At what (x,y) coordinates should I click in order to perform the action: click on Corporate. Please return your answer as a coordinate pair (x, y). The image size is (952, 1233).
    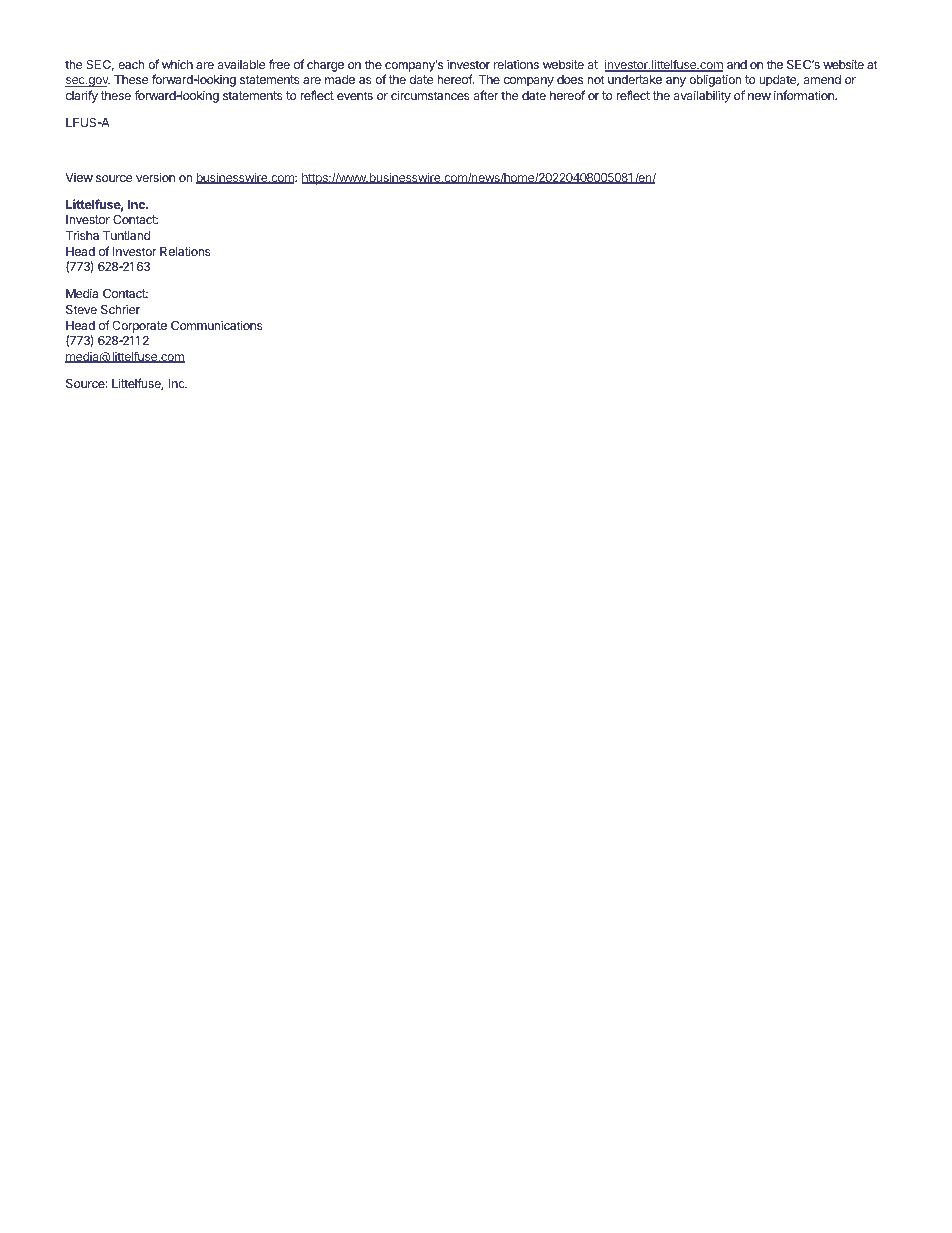
    Looking at the image, I should click on (139, 327).
